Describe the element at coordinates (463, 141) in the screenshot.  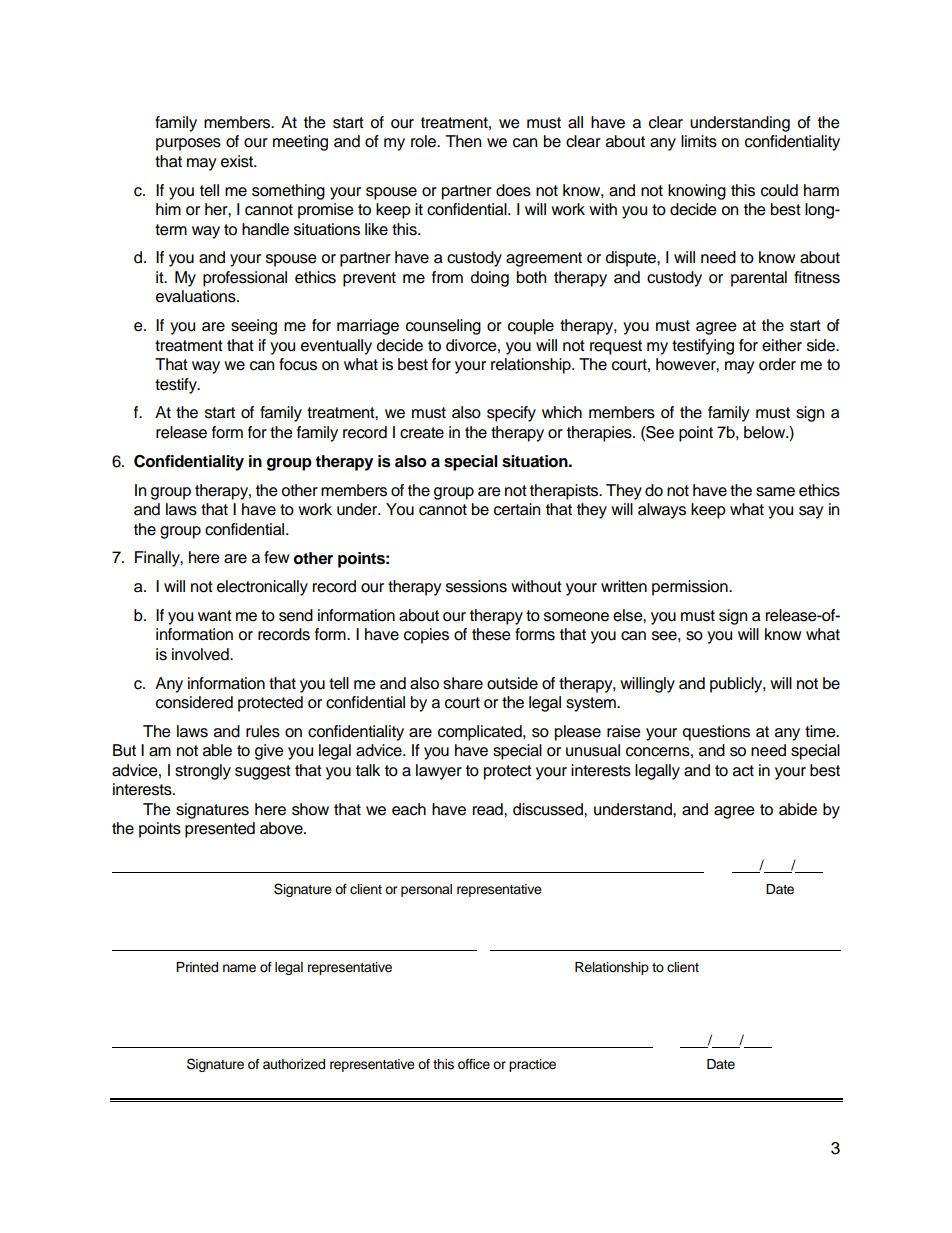
I see `Then` at that location.
